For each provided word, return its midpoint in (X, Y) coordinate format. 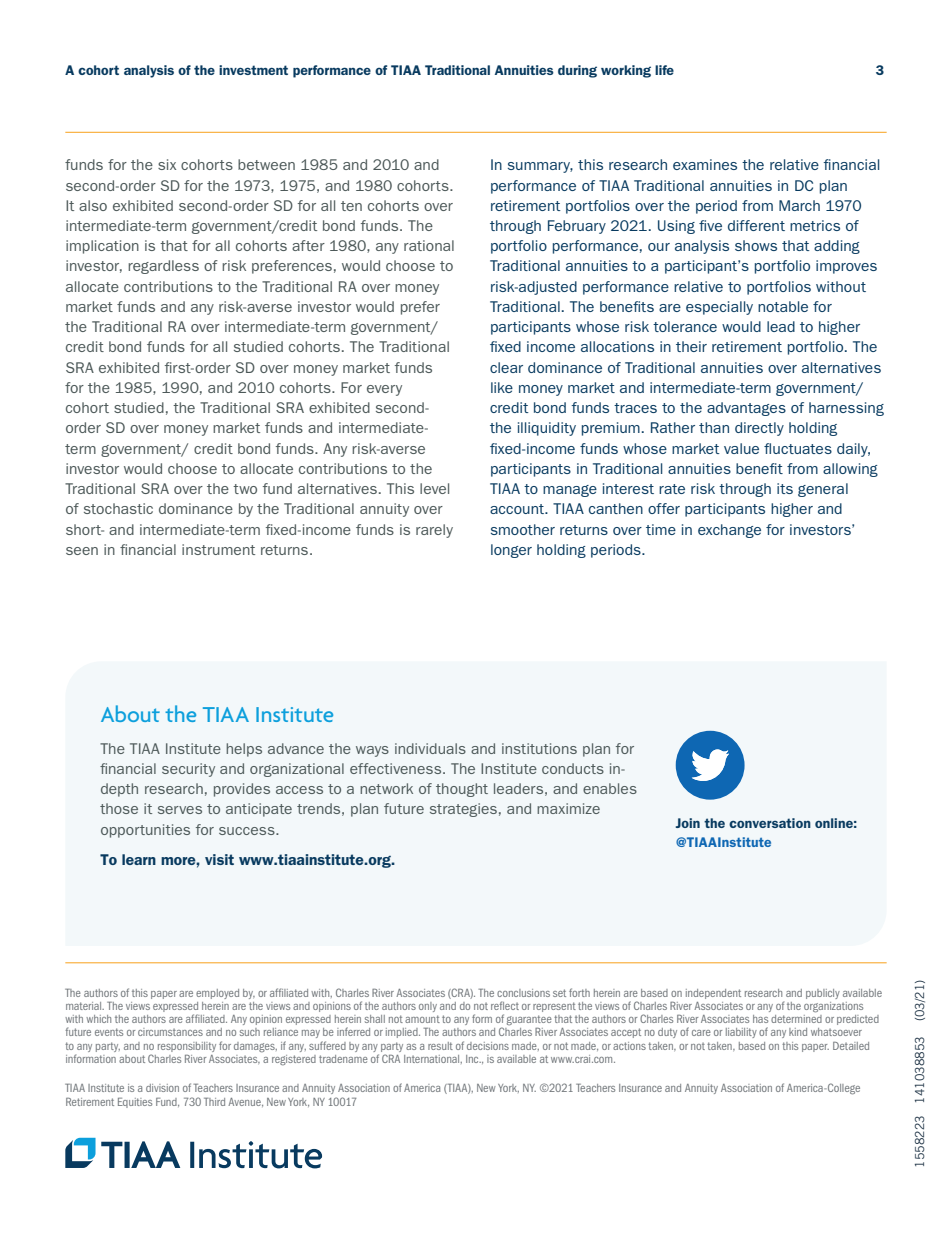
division (162, 1088)
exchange (729, 531)
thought (462, 790)
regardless (163, 267)
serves (180, 810)
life (664, 70)
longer (511, 551)
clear (506, 367)
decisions (488, 1046)
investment (253, 70)
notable (783, 306)
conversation (770, 823)
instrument (218, 549)
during (577, 71)
